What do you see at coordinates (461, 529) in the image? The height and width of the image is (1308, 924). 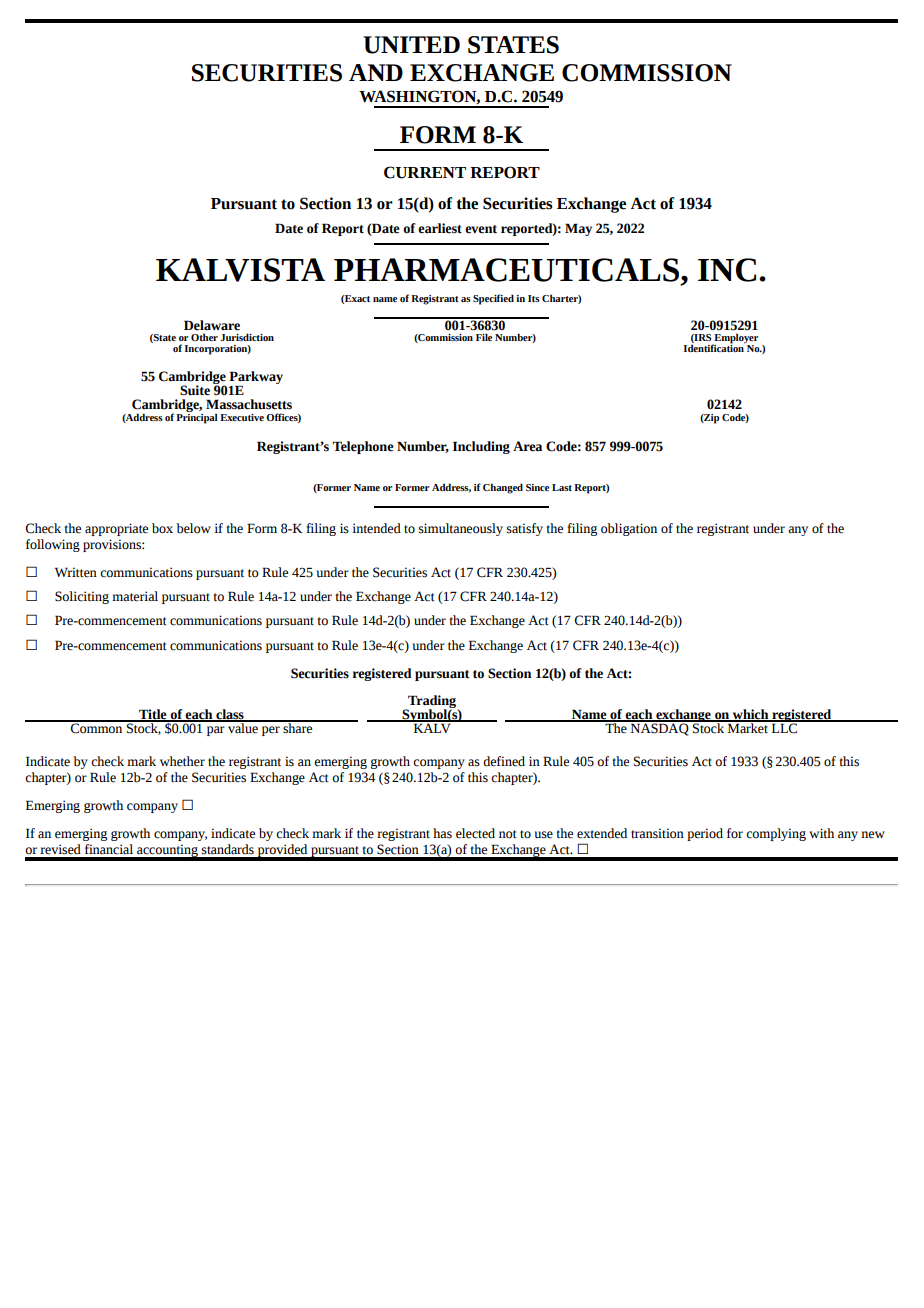 I see `simultaneously` at bounding box center [461, 529].
